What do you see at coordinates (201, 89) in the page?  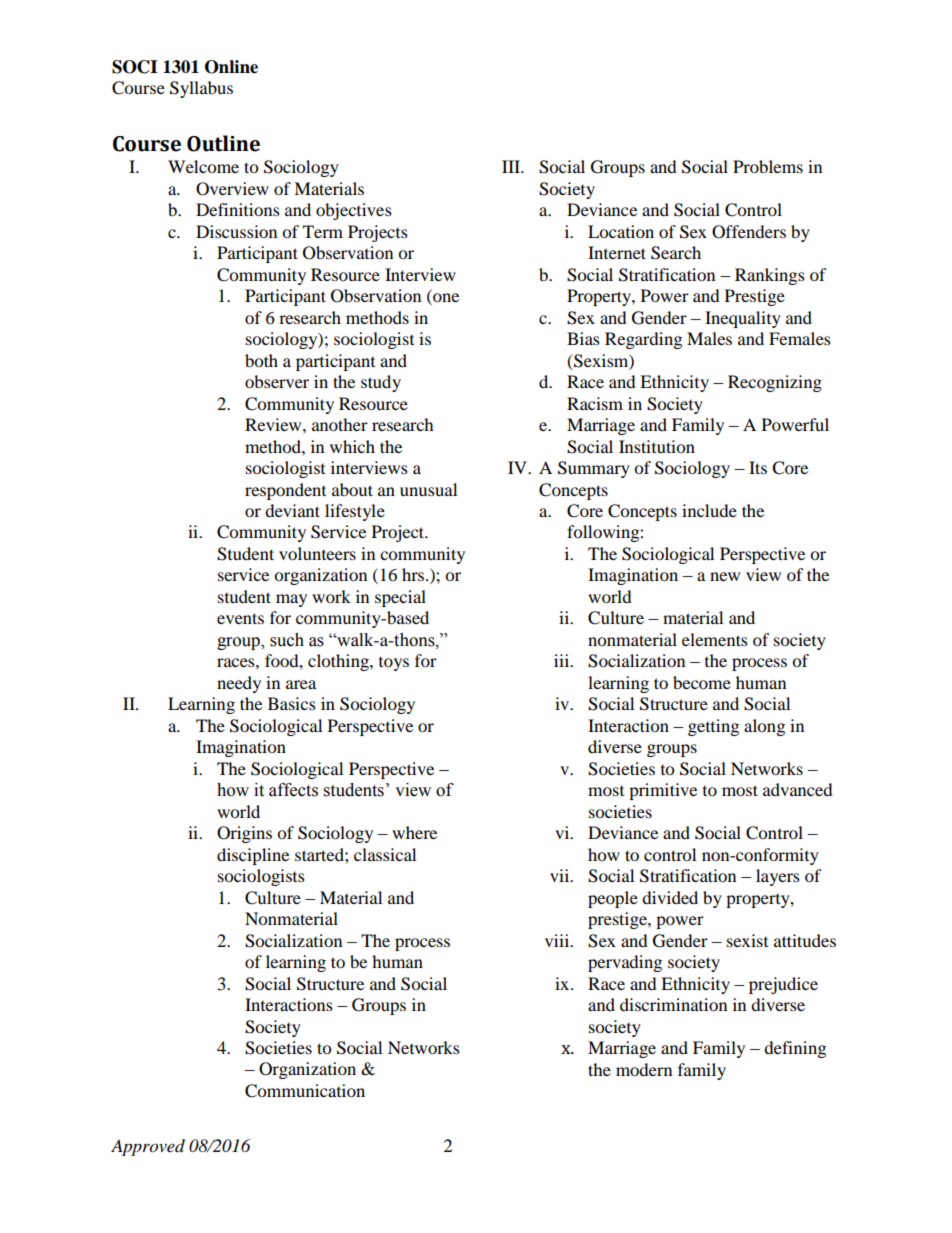 I see `Syllabus` at bounding box center [201, 89].
